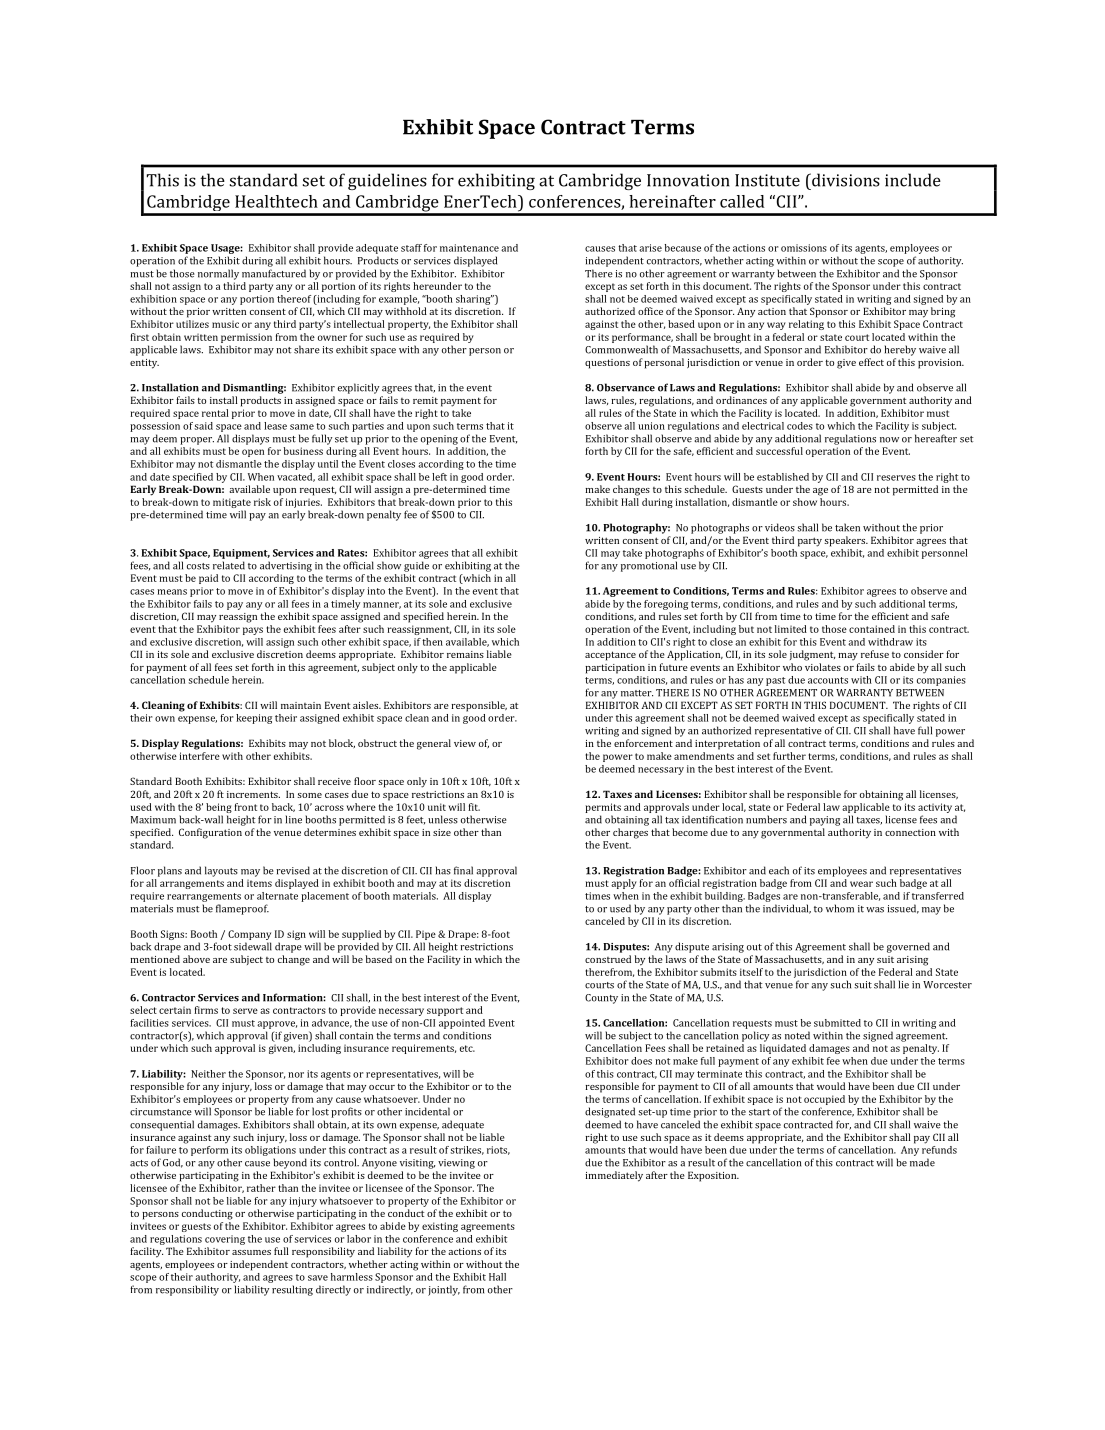 The height and width of the screenshot is (1430, 1105). What do you see at coordinates (845, 180) in the screenshot?
I see `divisions` at bounding box center [845, 180].
